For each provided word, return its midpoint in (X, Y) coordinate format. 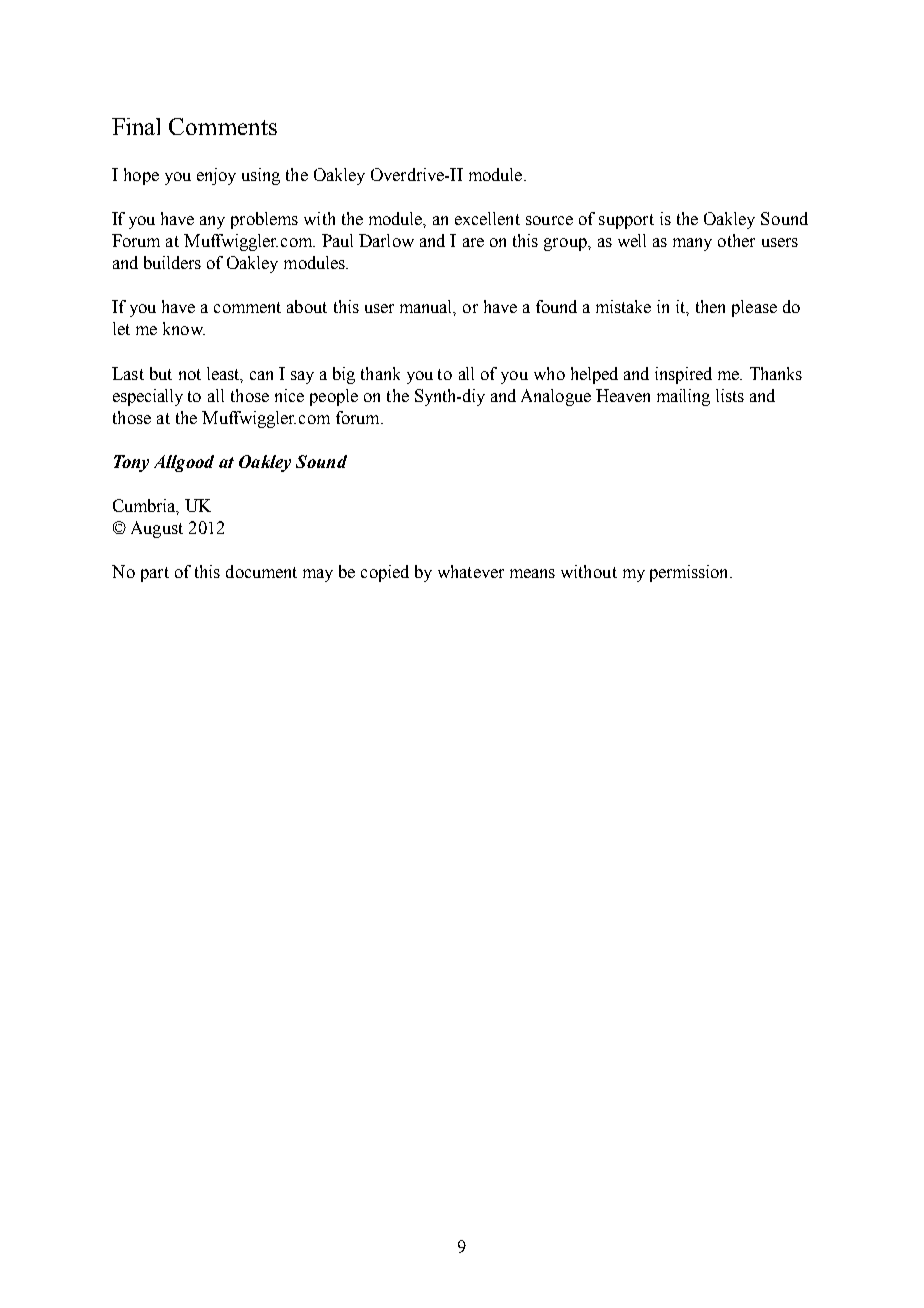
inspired (683, 375)
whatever (471, 571)
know (184, 328)
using (261, 176)
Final (136, 126)
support (626, 221)
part (155, 574)
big (344, 375)
